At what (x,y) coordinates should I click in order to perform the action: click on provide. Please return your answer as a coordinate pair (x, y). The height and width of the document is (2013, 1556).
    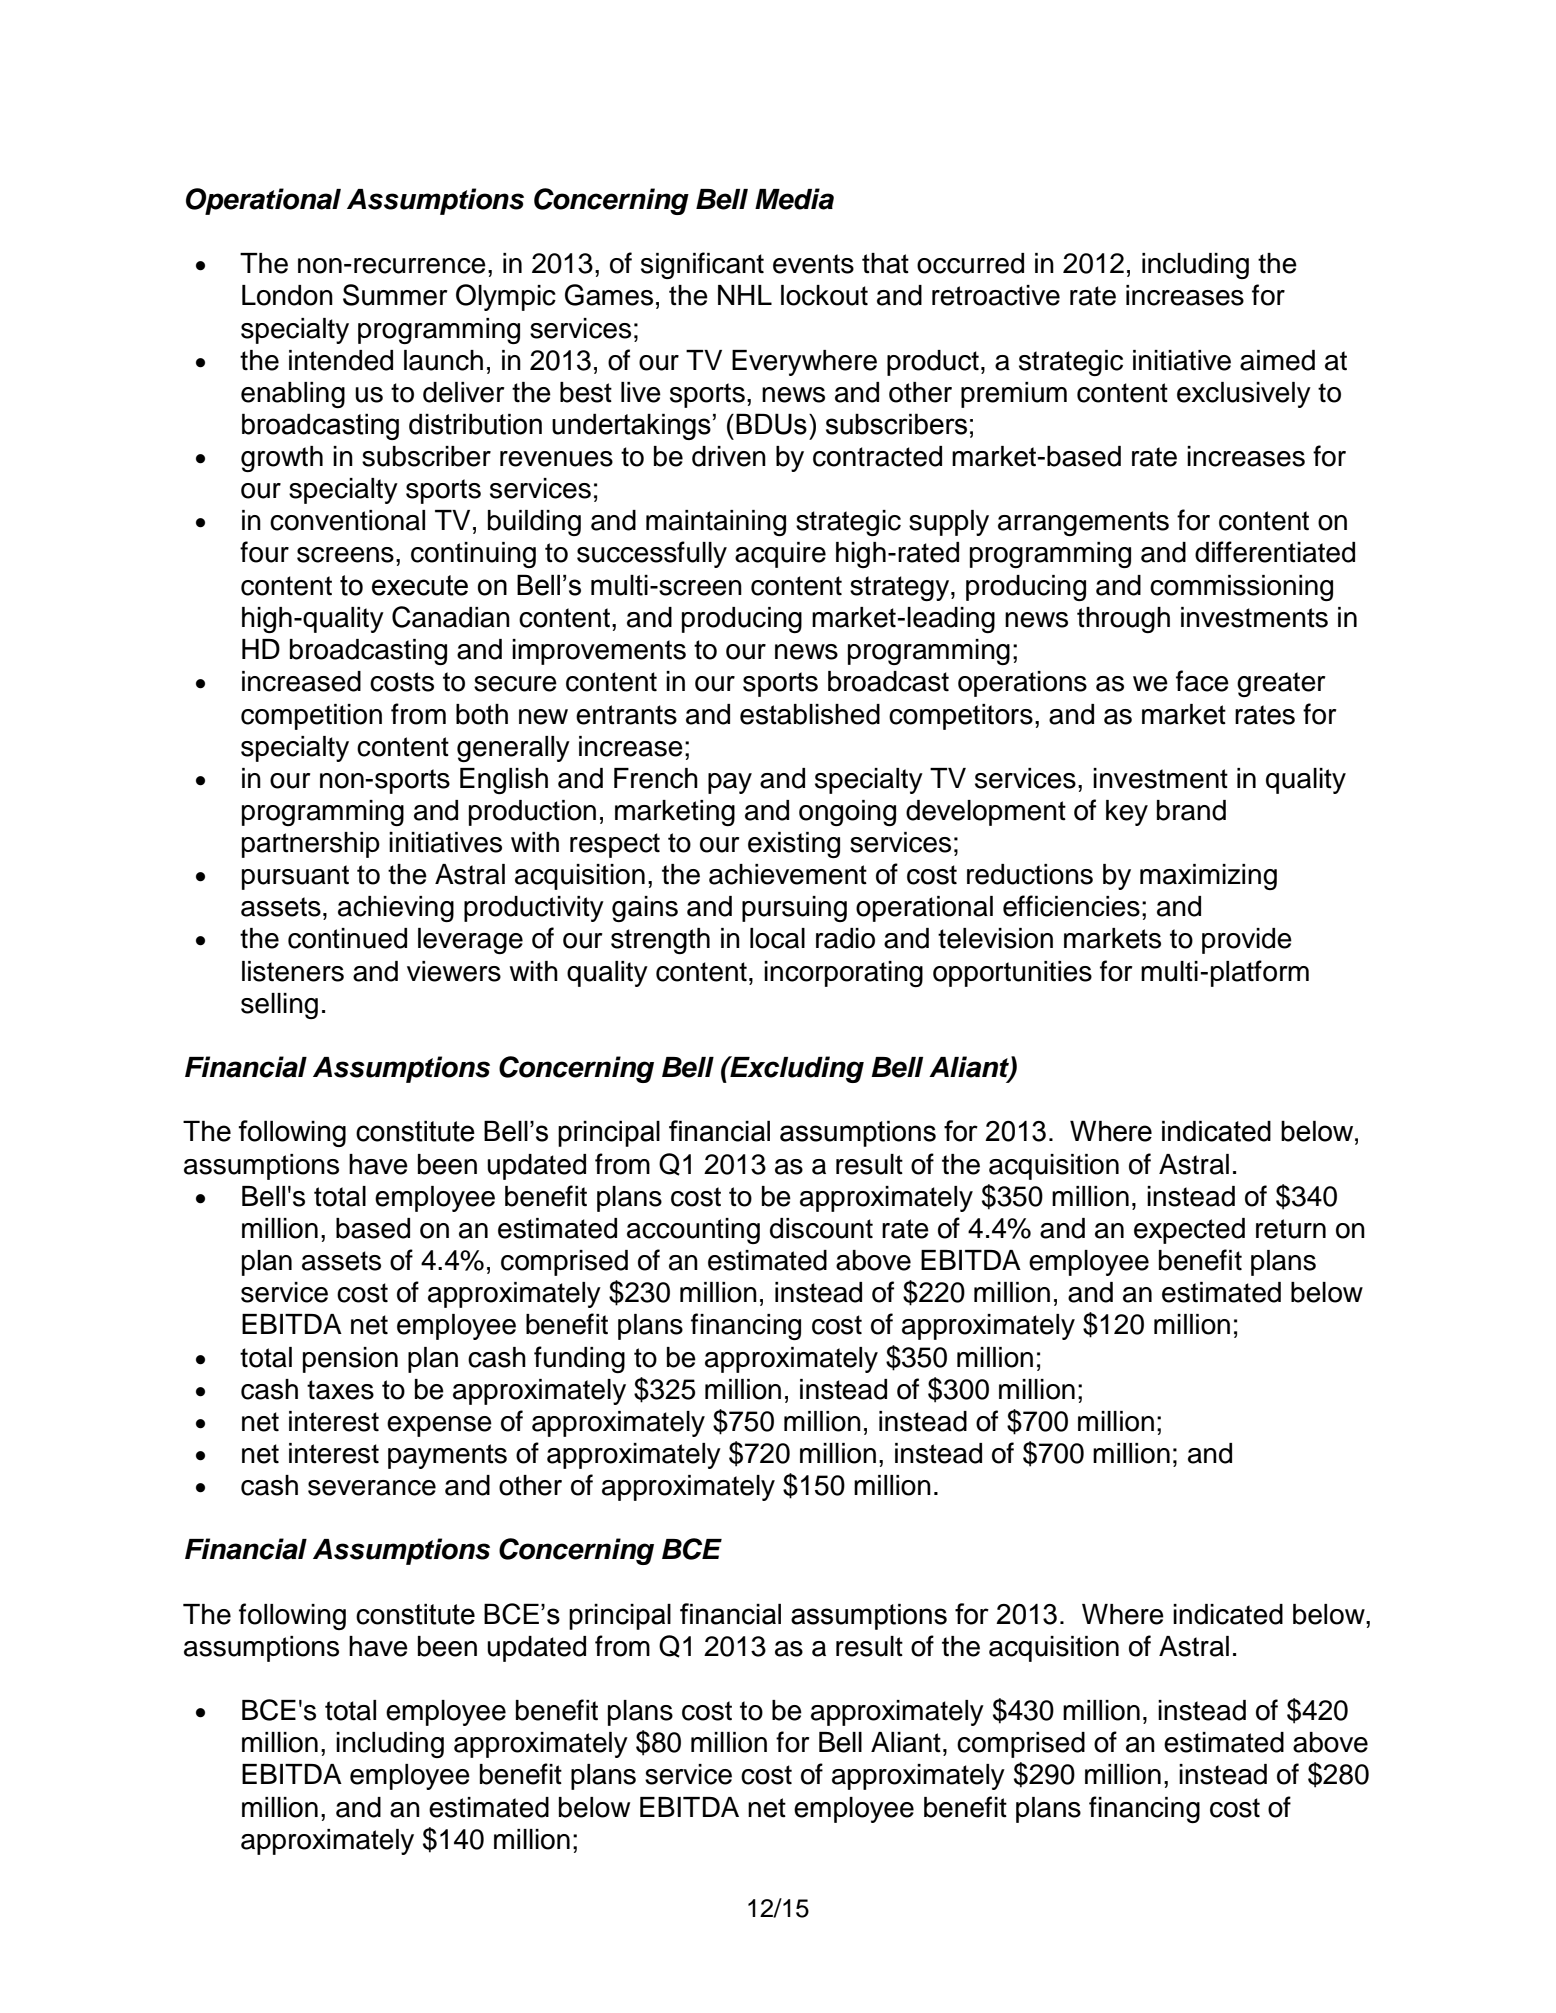
    Looking at the image, I should click on (1247, 941).
